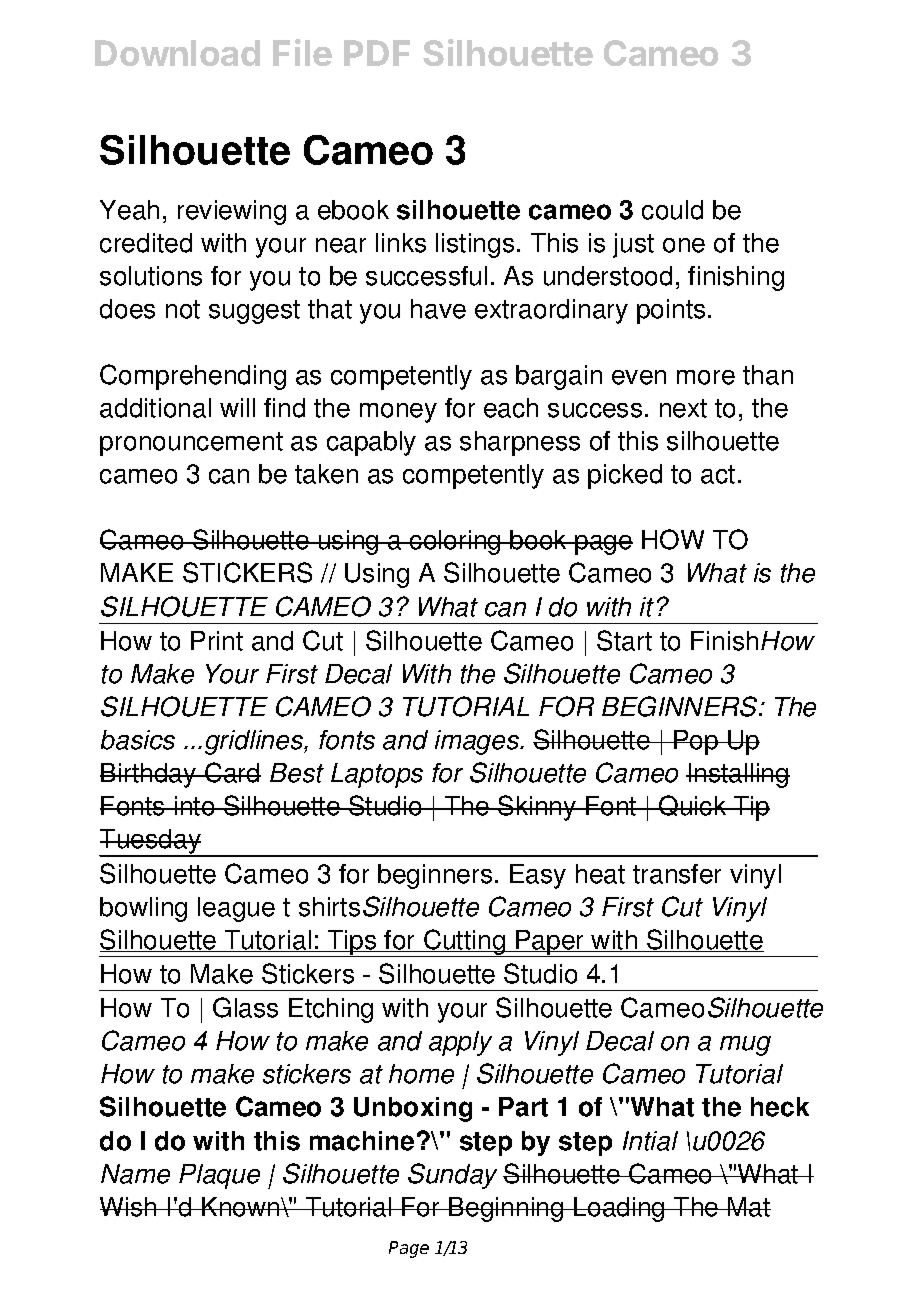 Image resolution: width=924 pixels, height=1311 pixels. Describe the element at coordinates (193, 377) in the screenshot. I see `Comprehending` at that location.
